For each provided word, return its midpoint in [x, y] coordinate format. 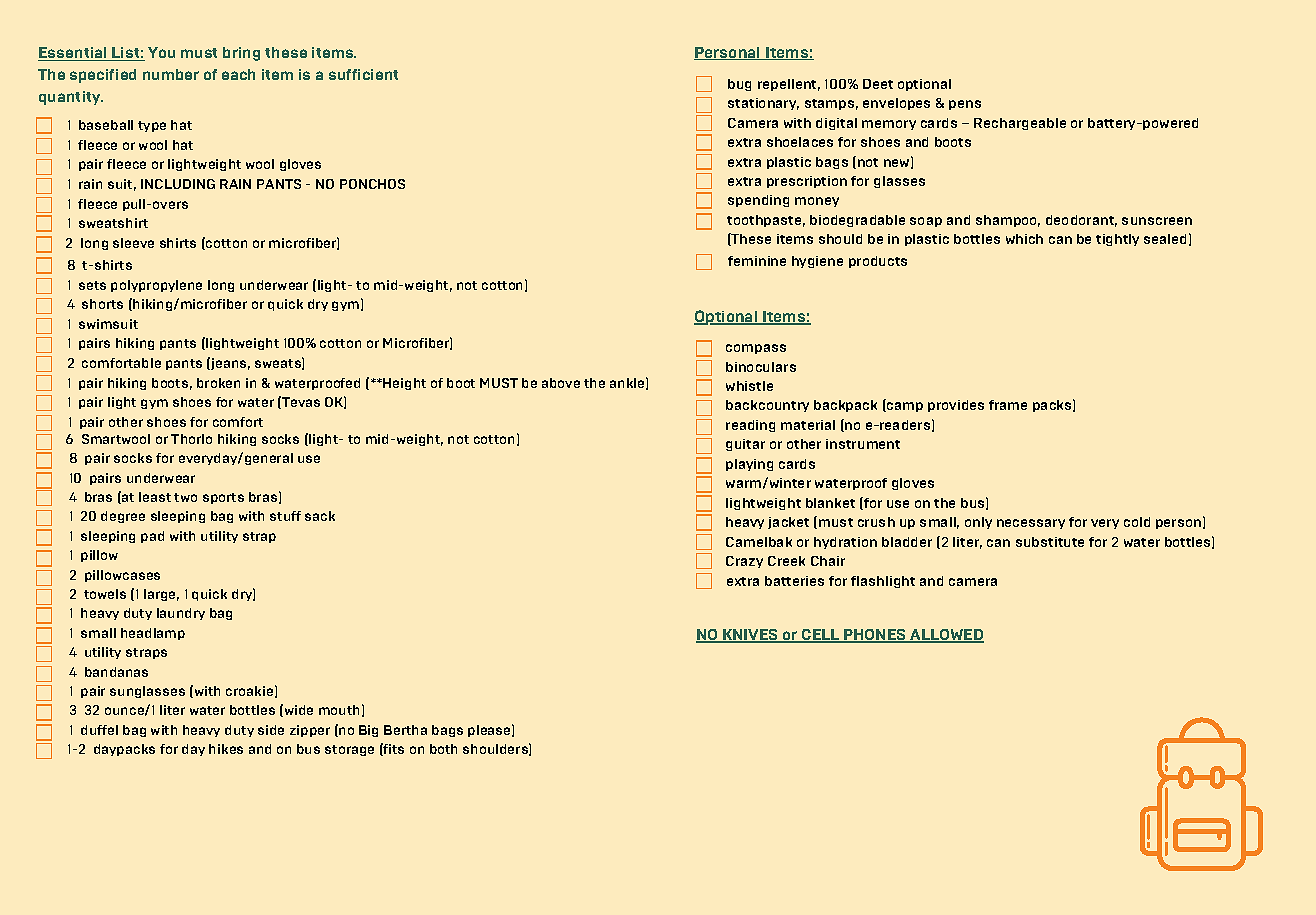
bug [739, 85]
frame [1008, 405]
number [171, 74]
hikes [226, 749]
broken [218, 383]
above [561, 383]
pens [965, 105]
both [443, 749]
